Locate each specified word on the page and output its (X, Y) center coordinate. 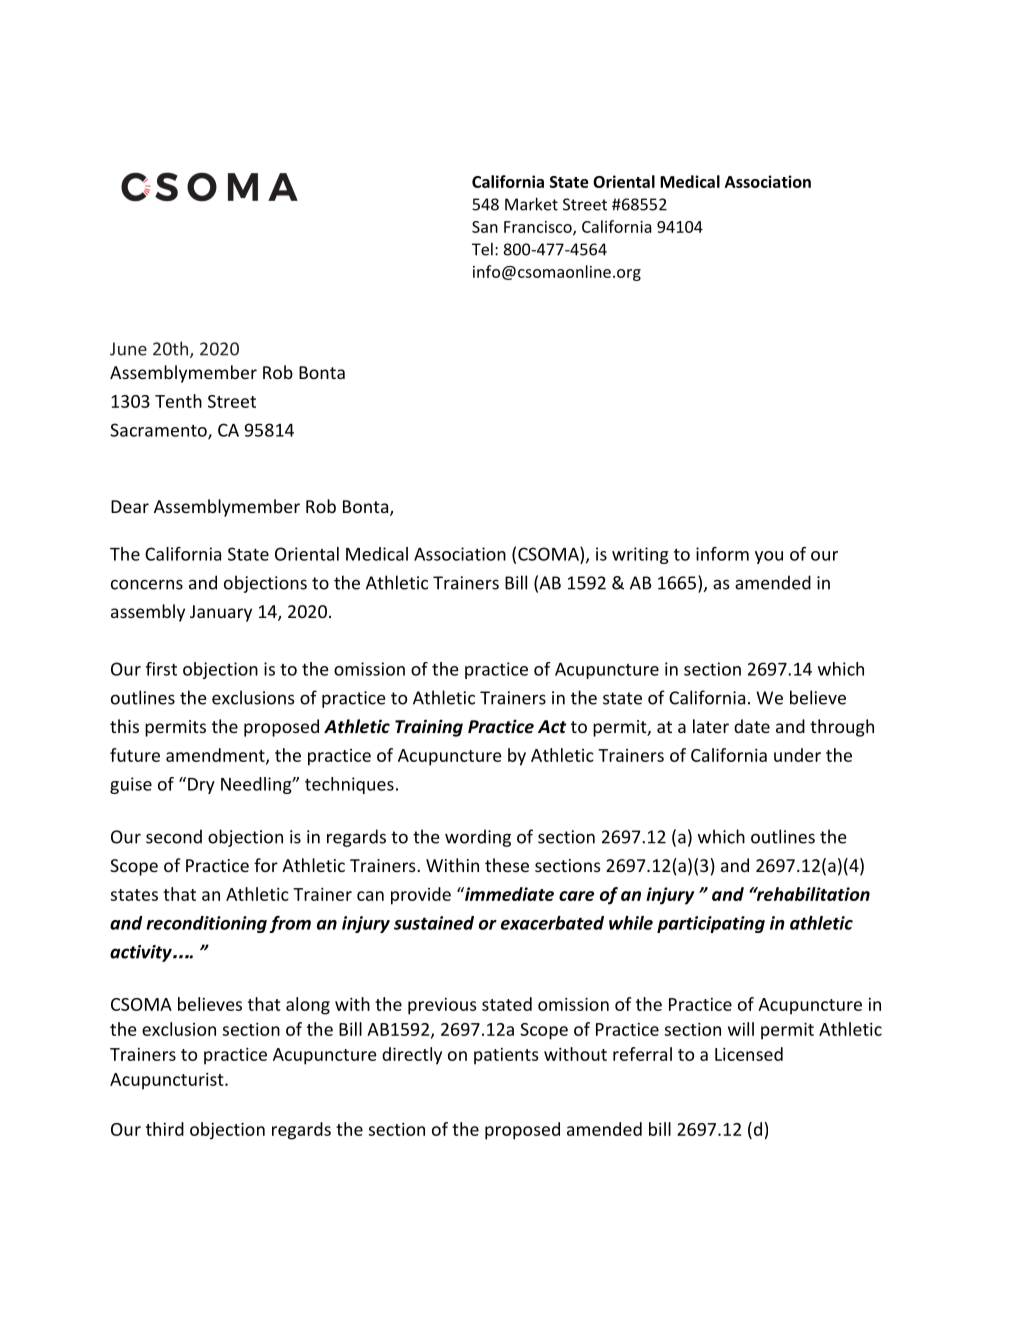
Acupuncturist (168, 1081)
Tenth (178, 401)
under (797, 755)
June (128, 349)
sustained (434, 923)
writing (640, 555)
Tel (482, 249)
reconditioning (206, 924)
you (769, 557)
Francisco (539, 228)
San (485, 227)
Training (429, 728)
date (752, 726)
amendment (216, 756)
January (221, 613)
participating (711, 924)
